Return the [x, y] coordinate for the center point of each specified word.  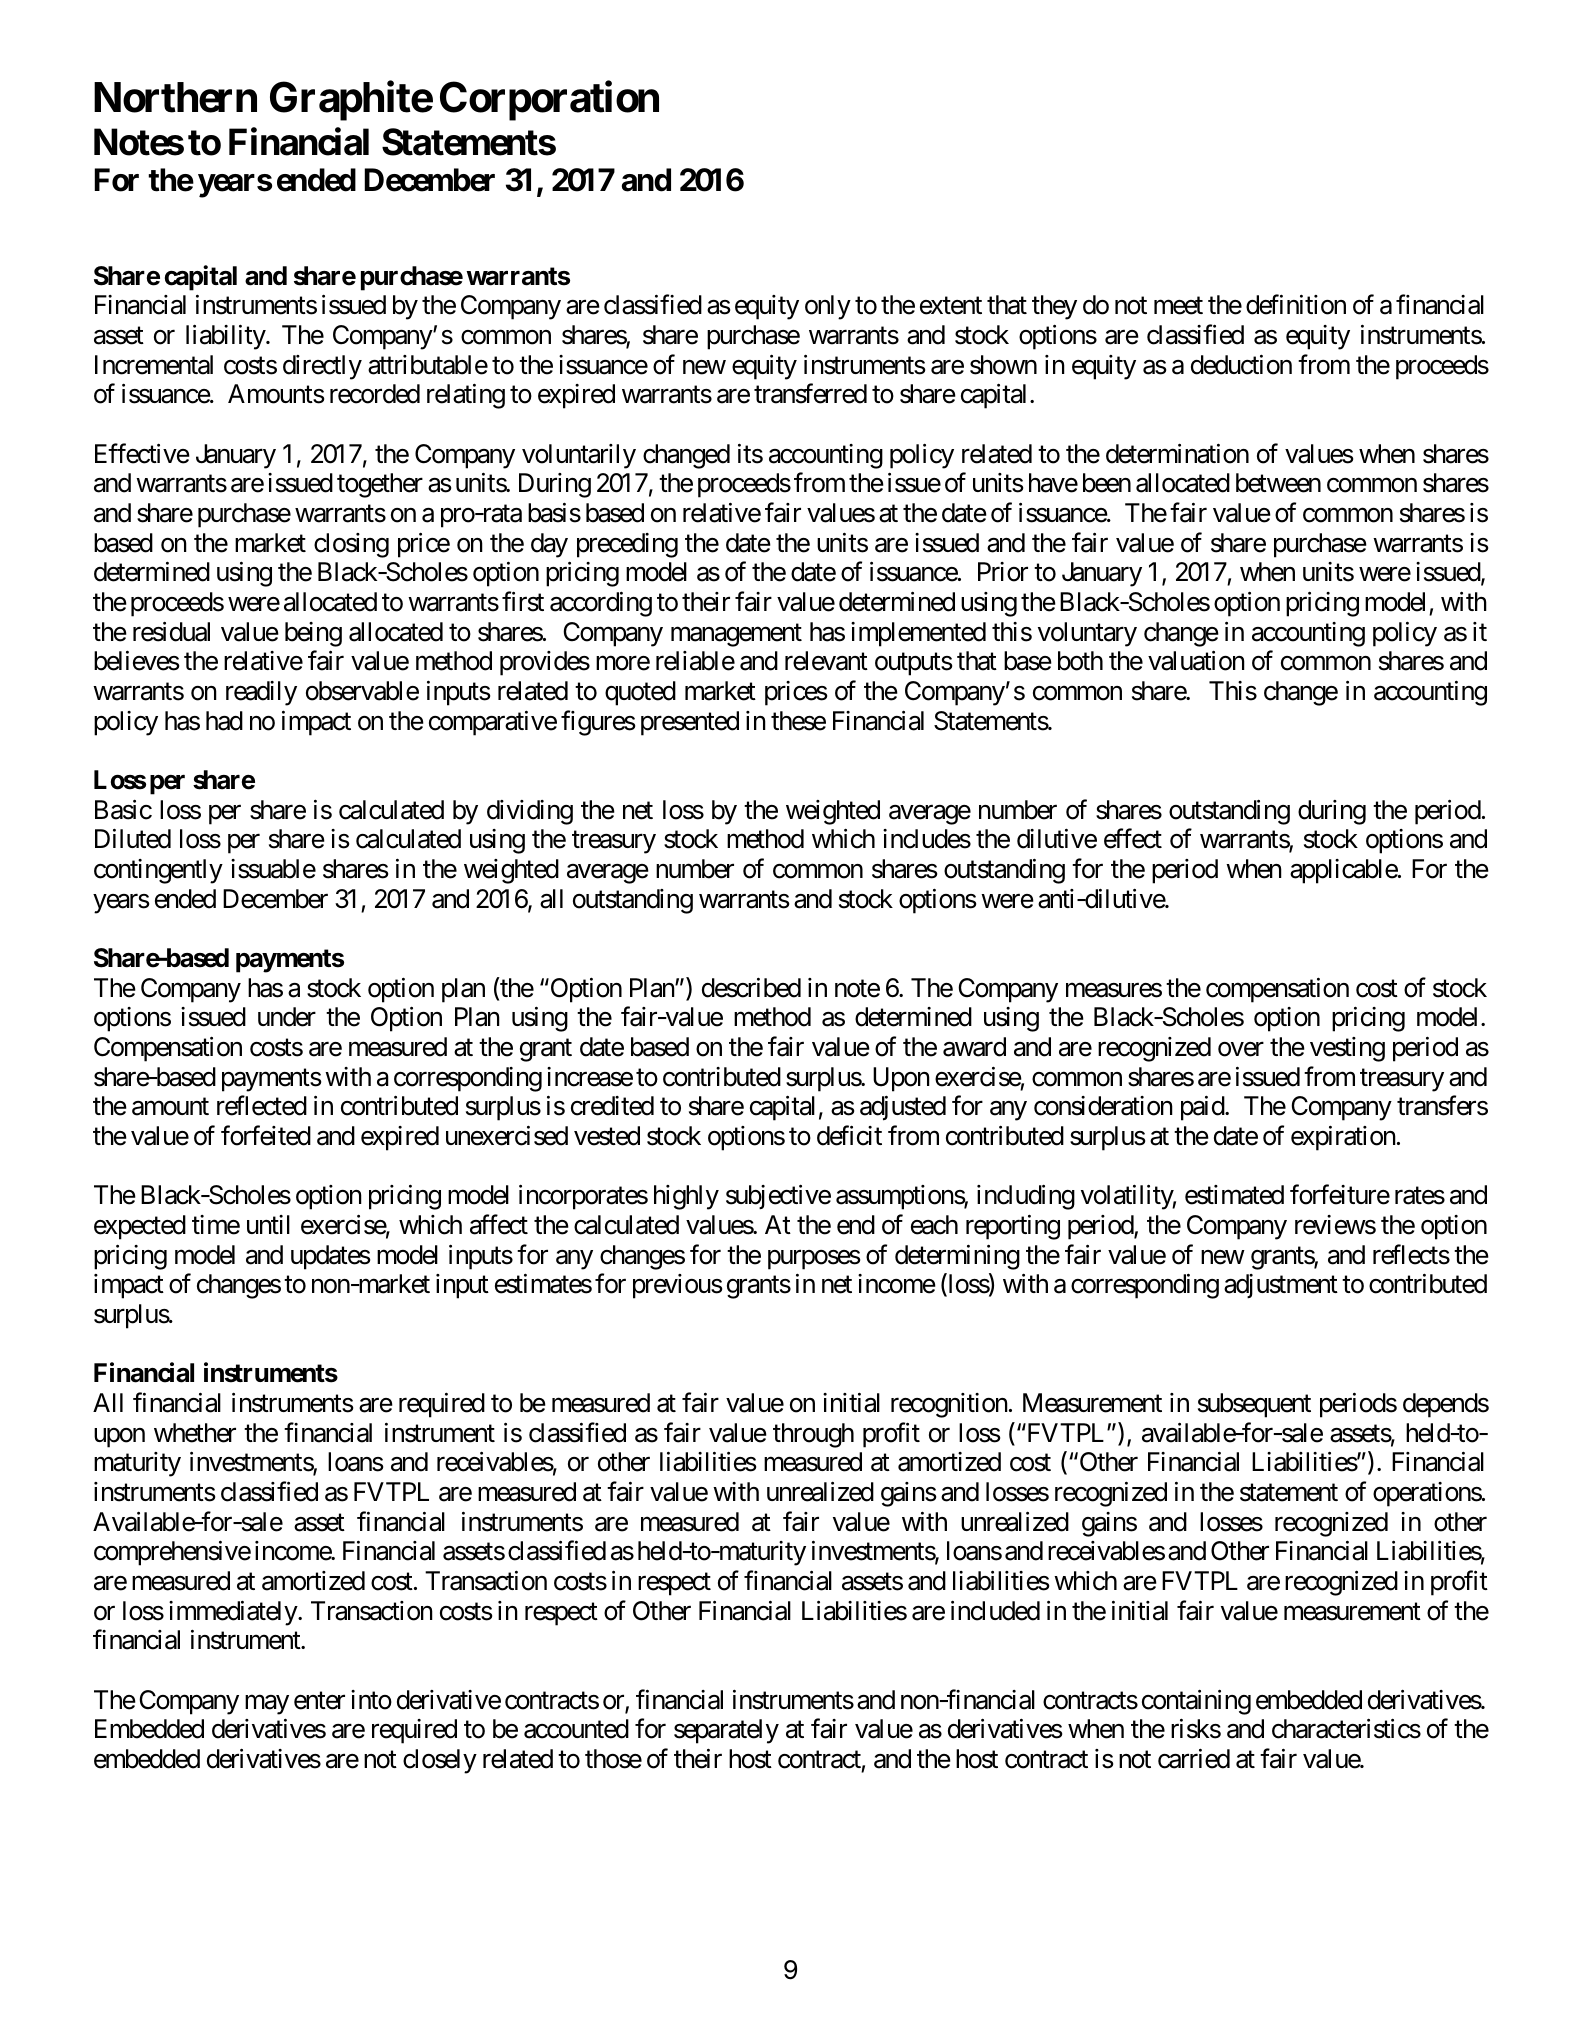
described [751, 987]
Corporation [549, 101]
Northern [175, 97]
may [267, 1705]
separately [726, 1731]
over [1241, 1049]
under [287, 1017]
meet [1178, 306]
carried [1194, 1758]
